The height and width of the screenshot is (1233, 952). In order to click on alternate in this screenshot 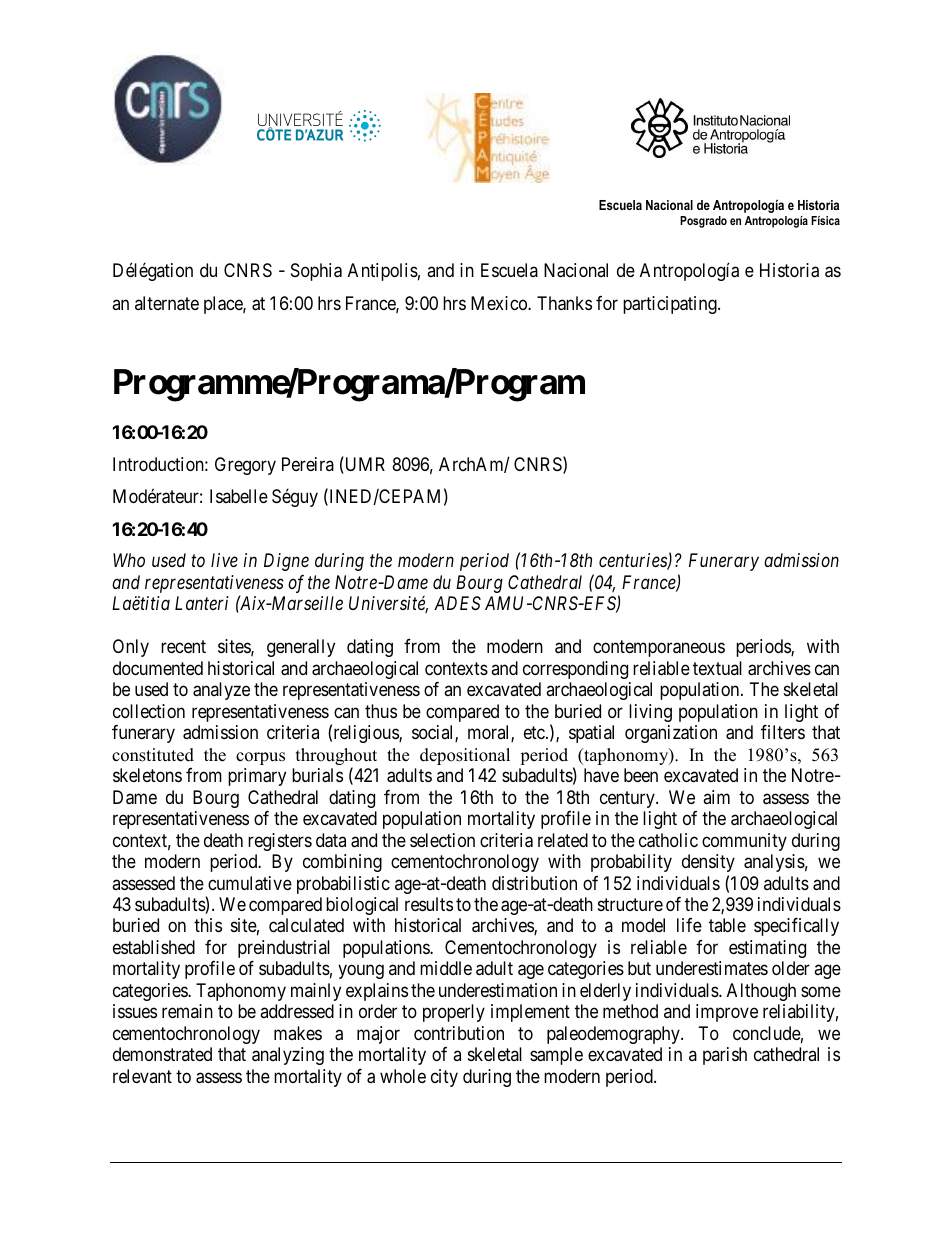, I will do `click(167, 303)`.
